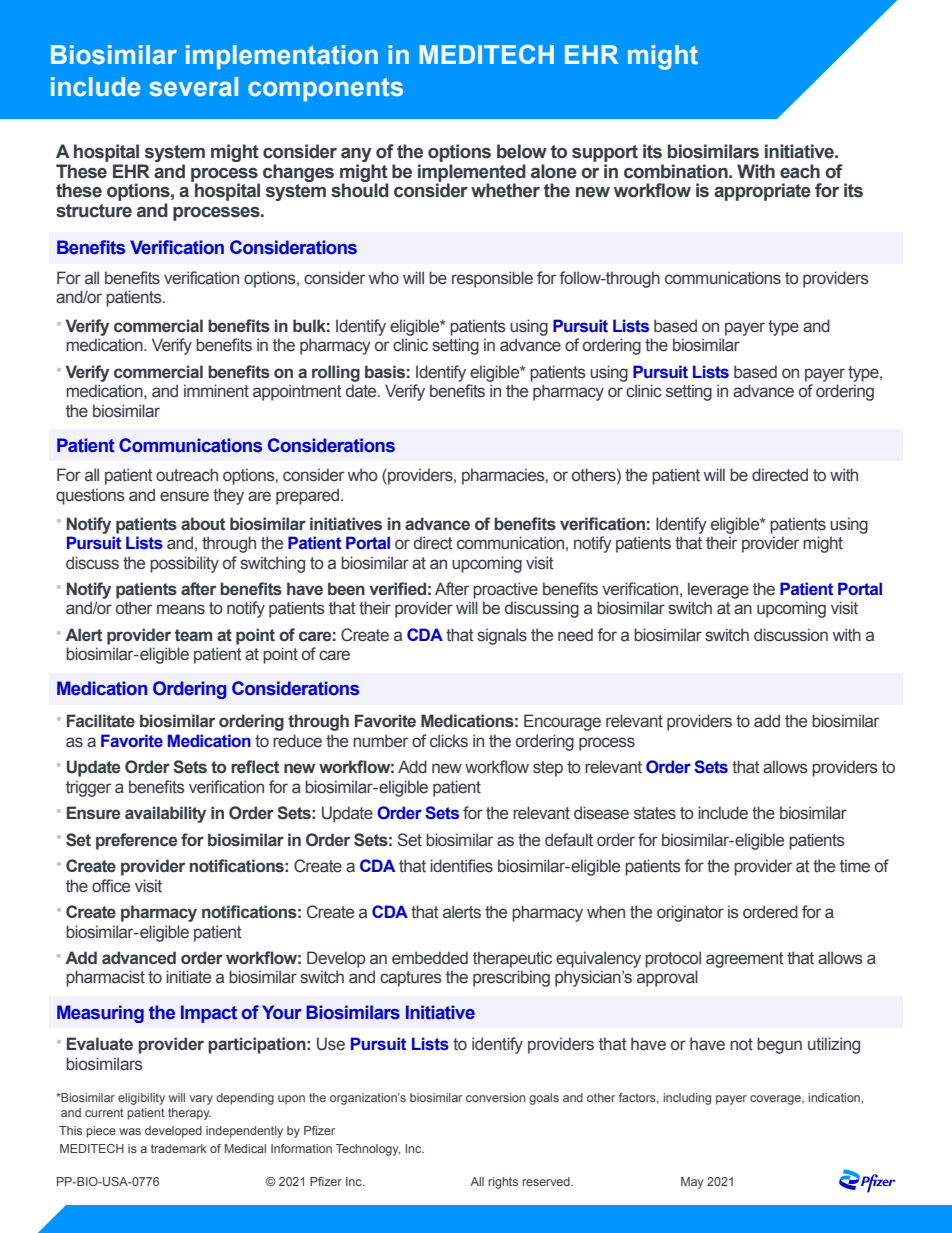  What do you see at coordinates (776, 1100) in the screenshot?
I see `coverage` at bounding box center [776, 1100].
